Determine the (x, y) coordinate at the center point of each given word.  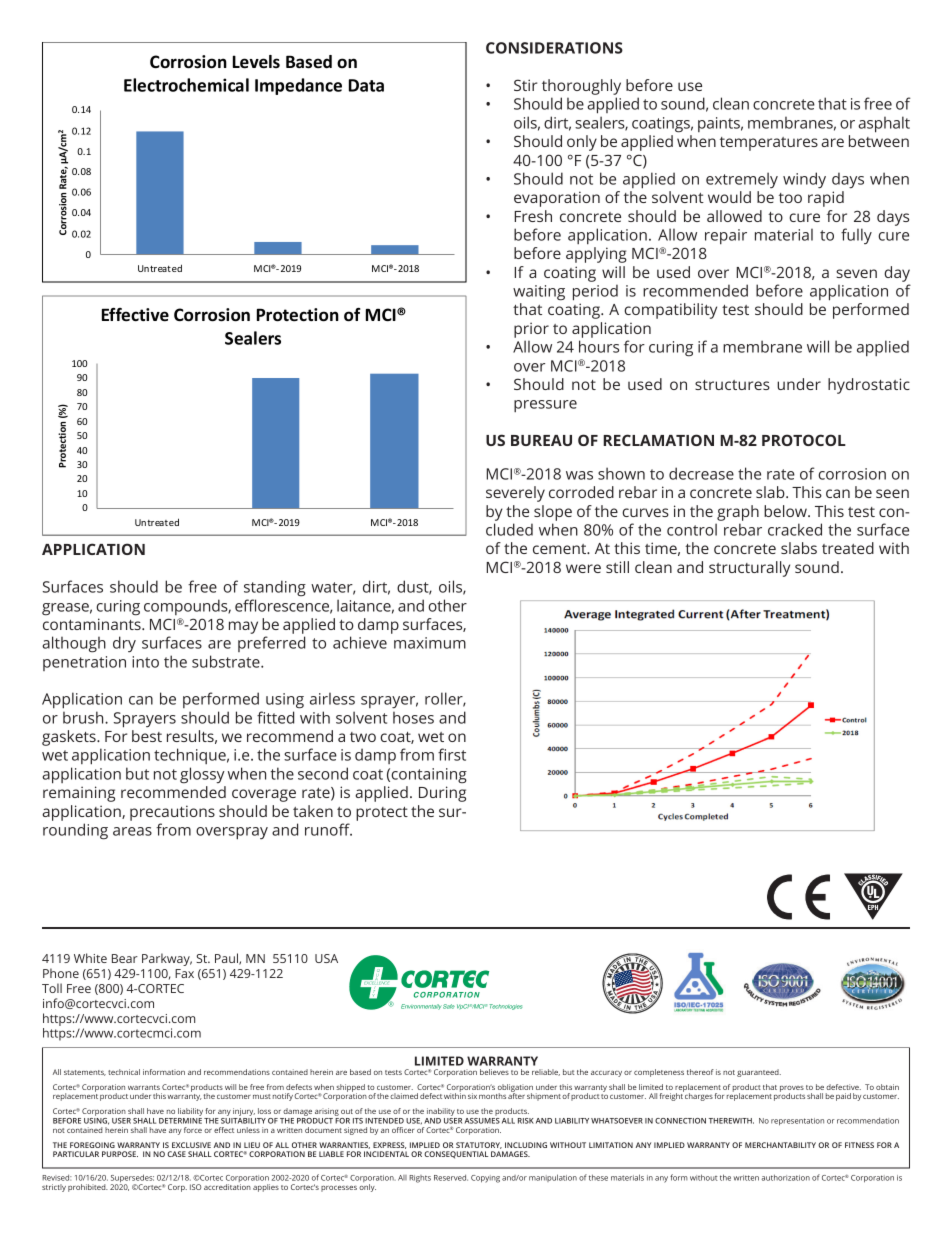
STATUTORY (479, 1145)
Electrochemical (186, 85)
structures (732, 385)
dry (124, 644)
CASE (176, 1154)
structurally (749, 569)
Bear (125, 958)
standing (275, 588)
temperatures (769, 144)
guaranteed (759, 1073)
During (442, 794)
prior (531, 330)
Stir (525, 85)
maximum (430, 643)
